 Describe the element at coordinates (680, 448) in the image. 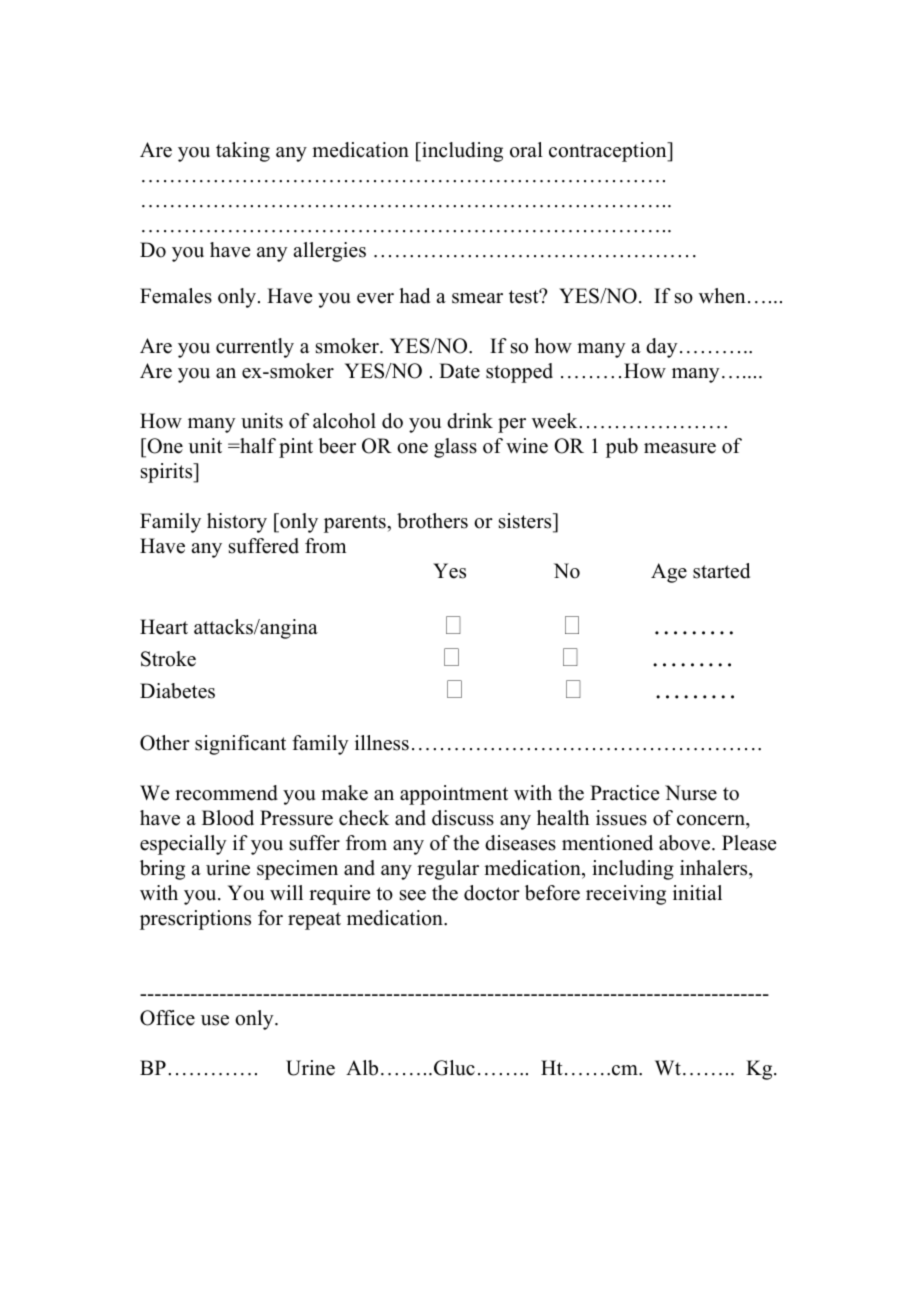

I see `measure` at that location.
